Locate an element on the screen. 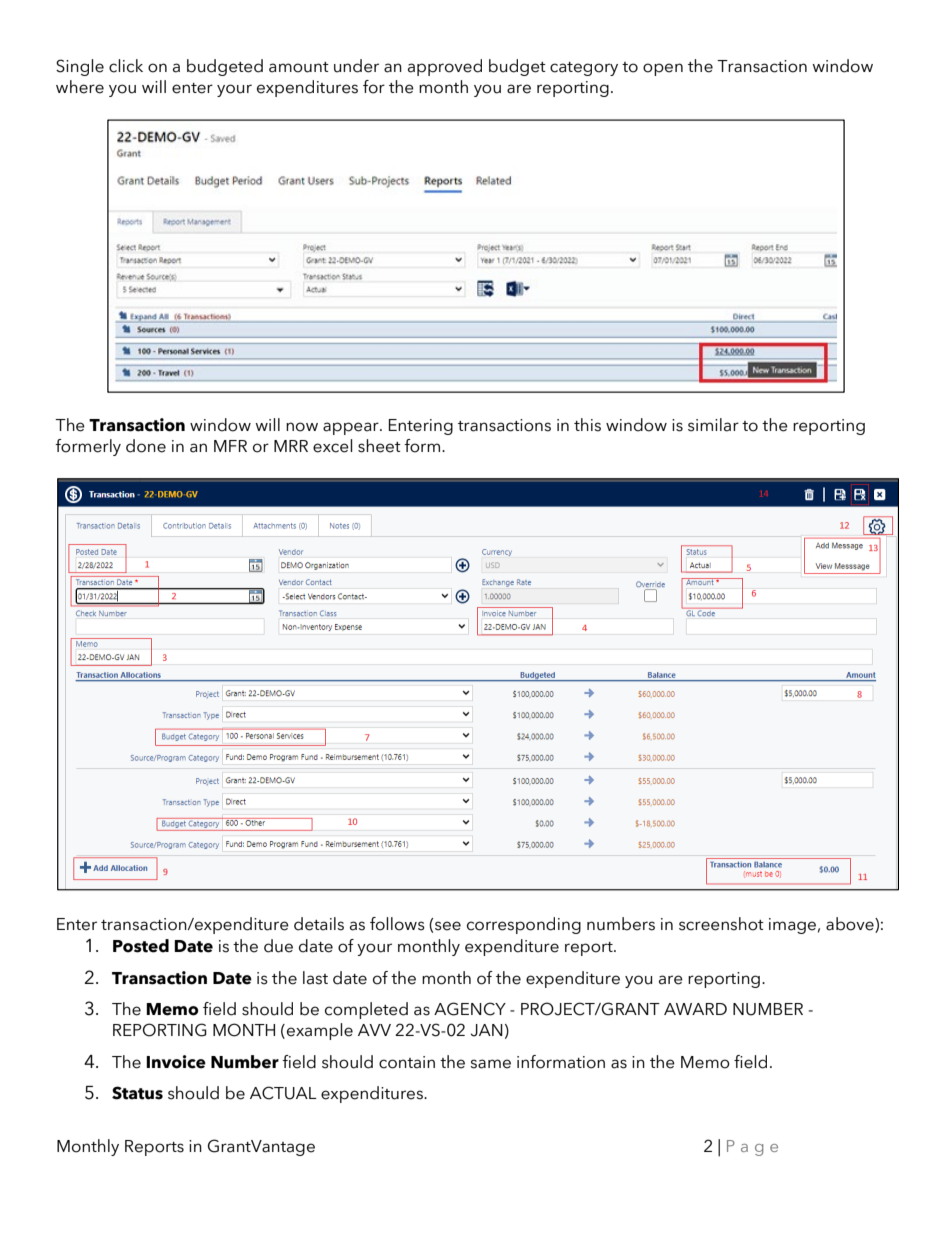 The height and width of the screenshot is (1233, 952). open is located at coordinates (663, 69).
